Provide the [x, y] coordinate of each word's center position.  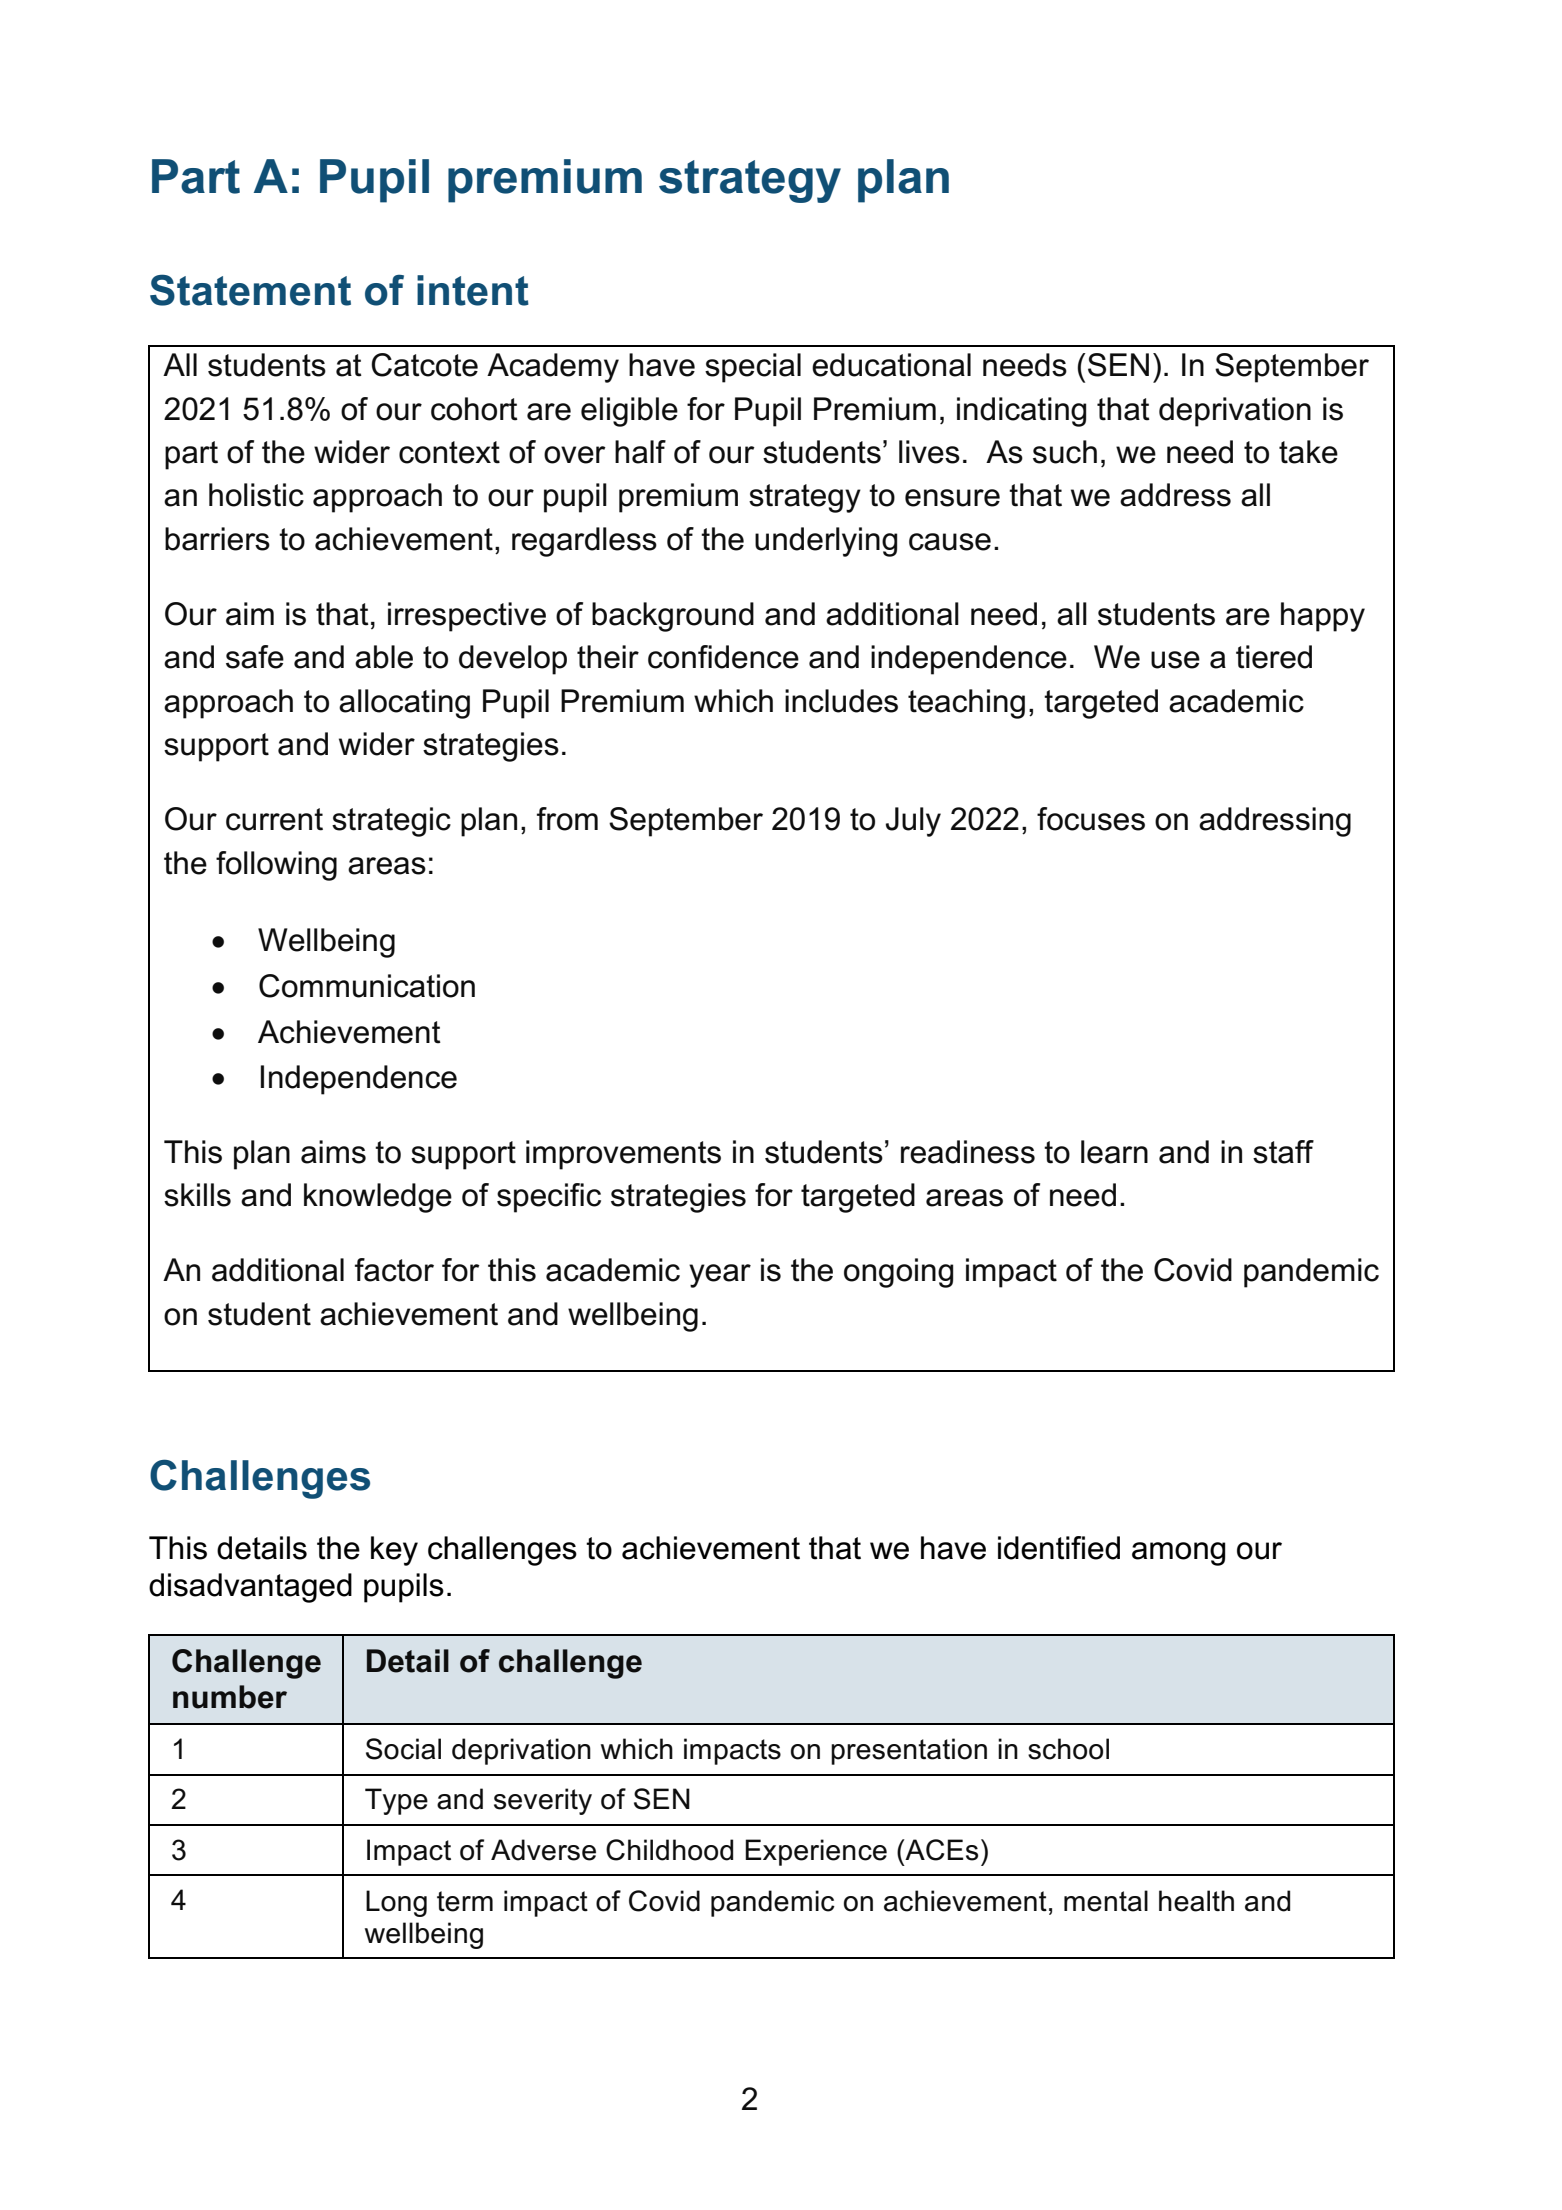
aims [333, 1152]
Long [396, 1903]
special [753, 368]
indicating [1021, 412]
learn [1114, 1152]
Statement [250, 290]
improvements [623, 1155]
